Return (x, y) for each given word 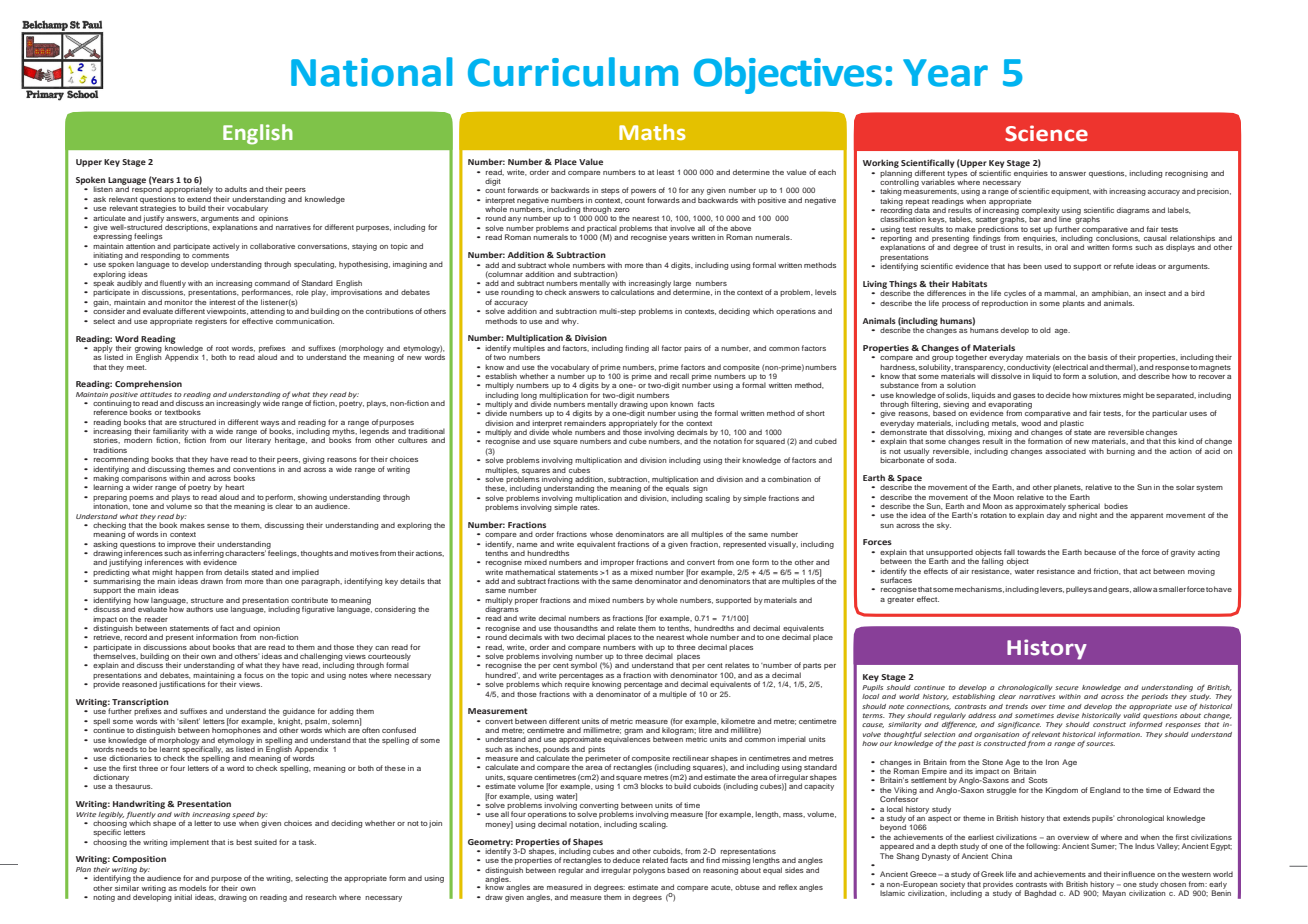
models (192, 888)
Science (1046, 133)
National (371, 72)
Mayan (1114, 893)
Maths (652, 132)
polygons (649, 871)
